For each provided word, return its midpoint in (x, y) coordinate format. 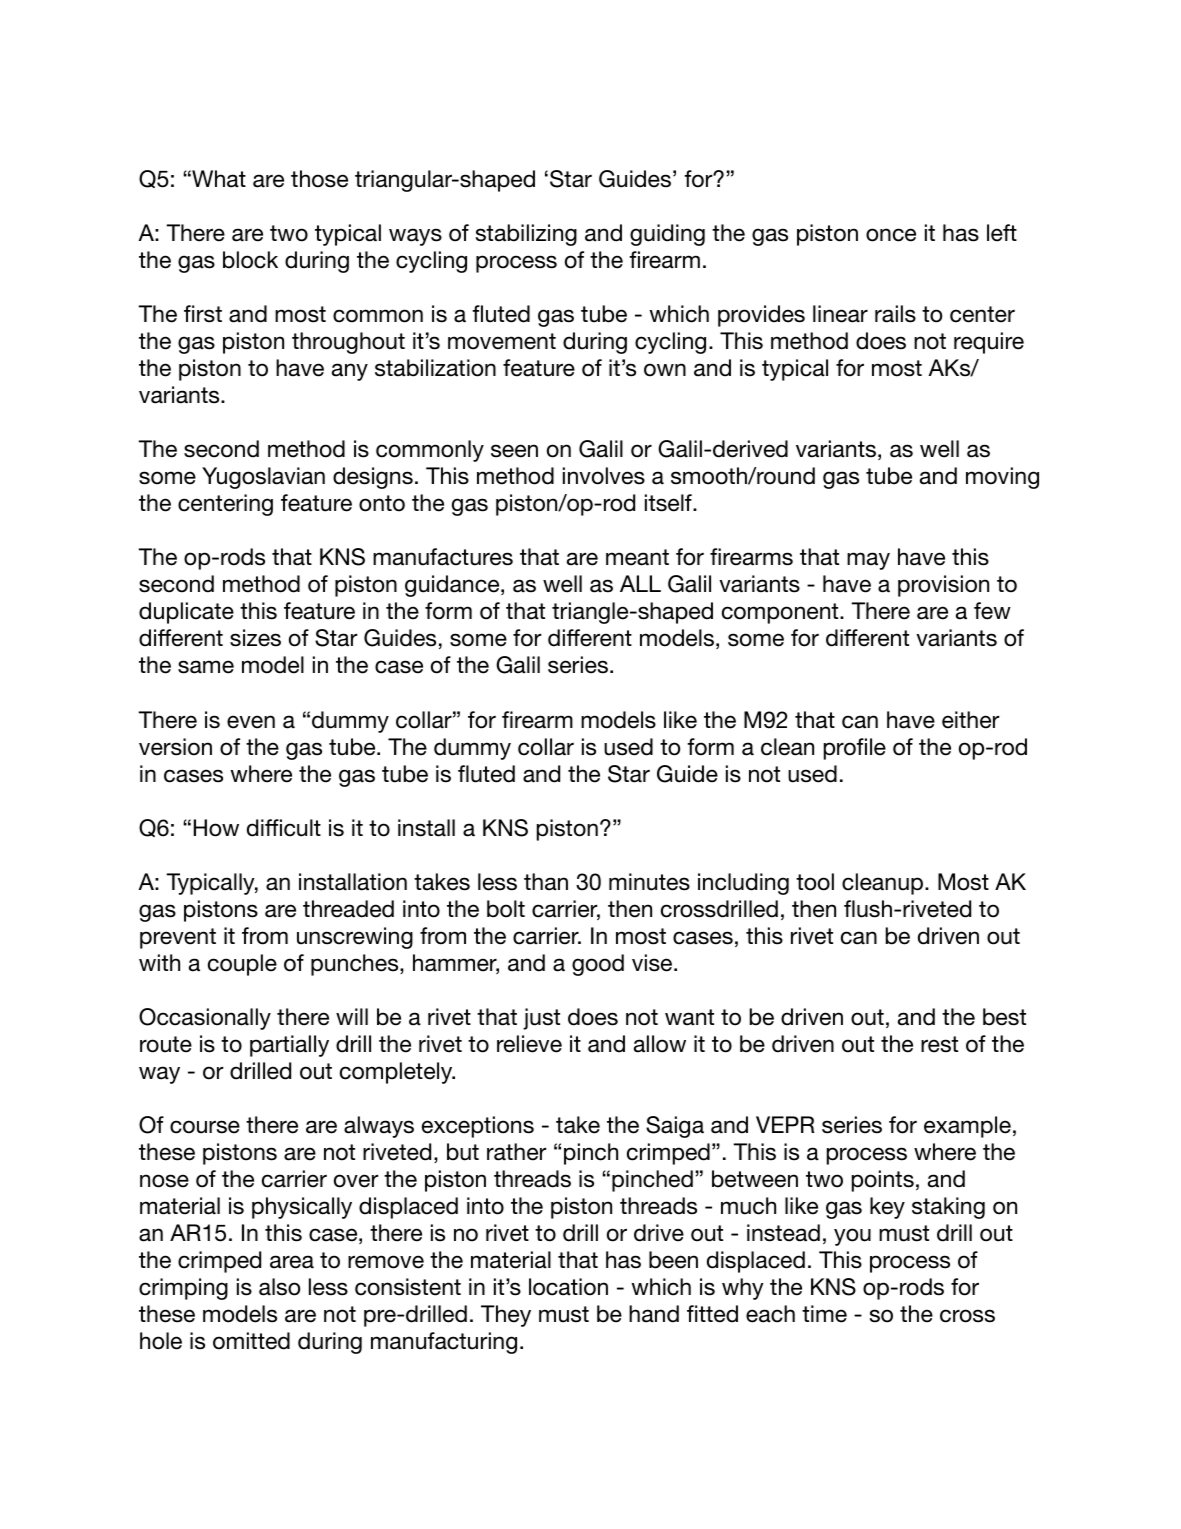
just (541, 1019)
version (175, 747)
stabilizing (526, 235)
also (279, 1287)
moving (1002, 478)
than (546, 882)
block (250, 260)
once (891, 235)
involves (604, 476)
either (971, 720)
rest (939, 1044)
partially (289, 1046)
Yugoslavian (263, 478)
